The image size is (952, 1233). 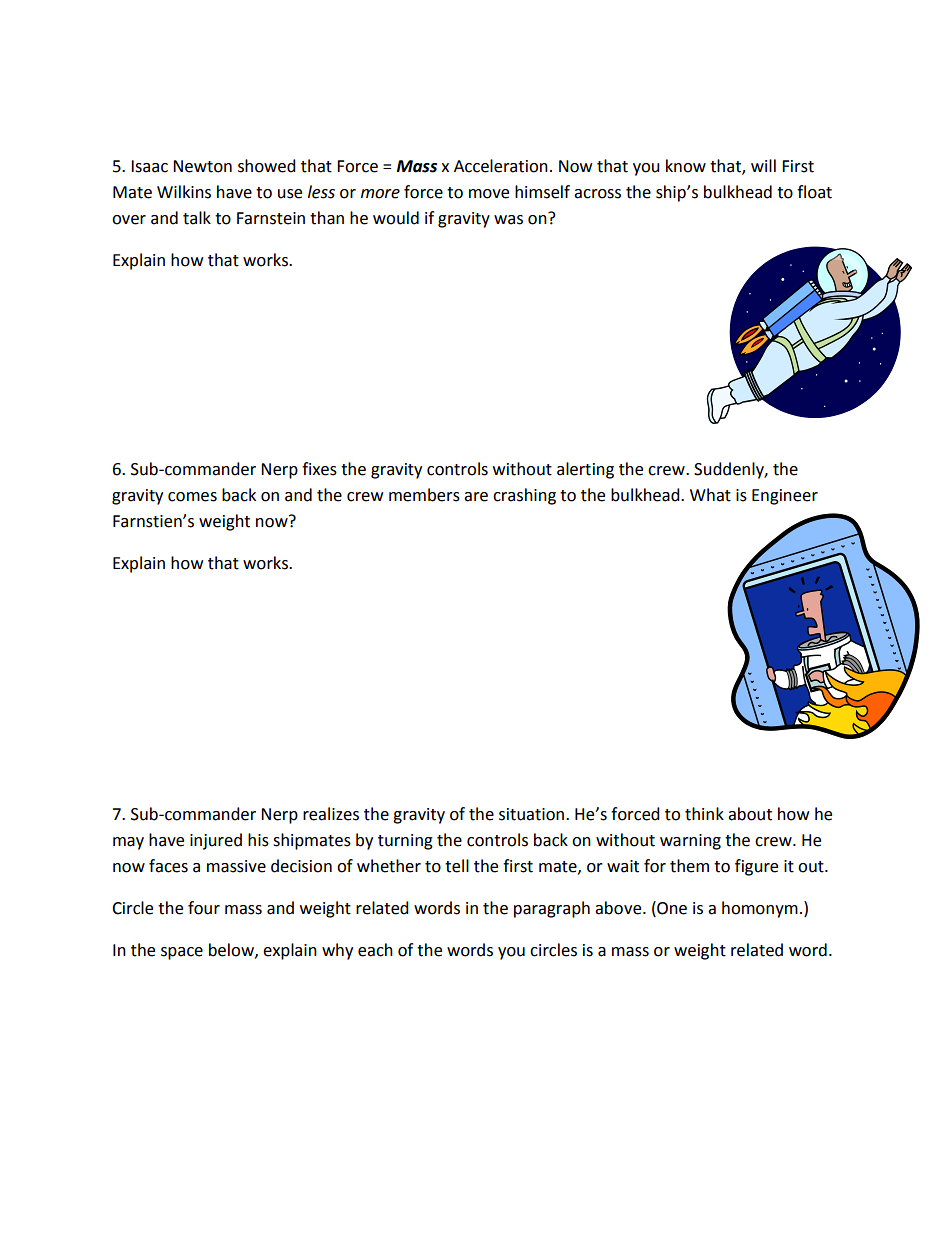 I want to click on figure, so click(x=756, y=867).
